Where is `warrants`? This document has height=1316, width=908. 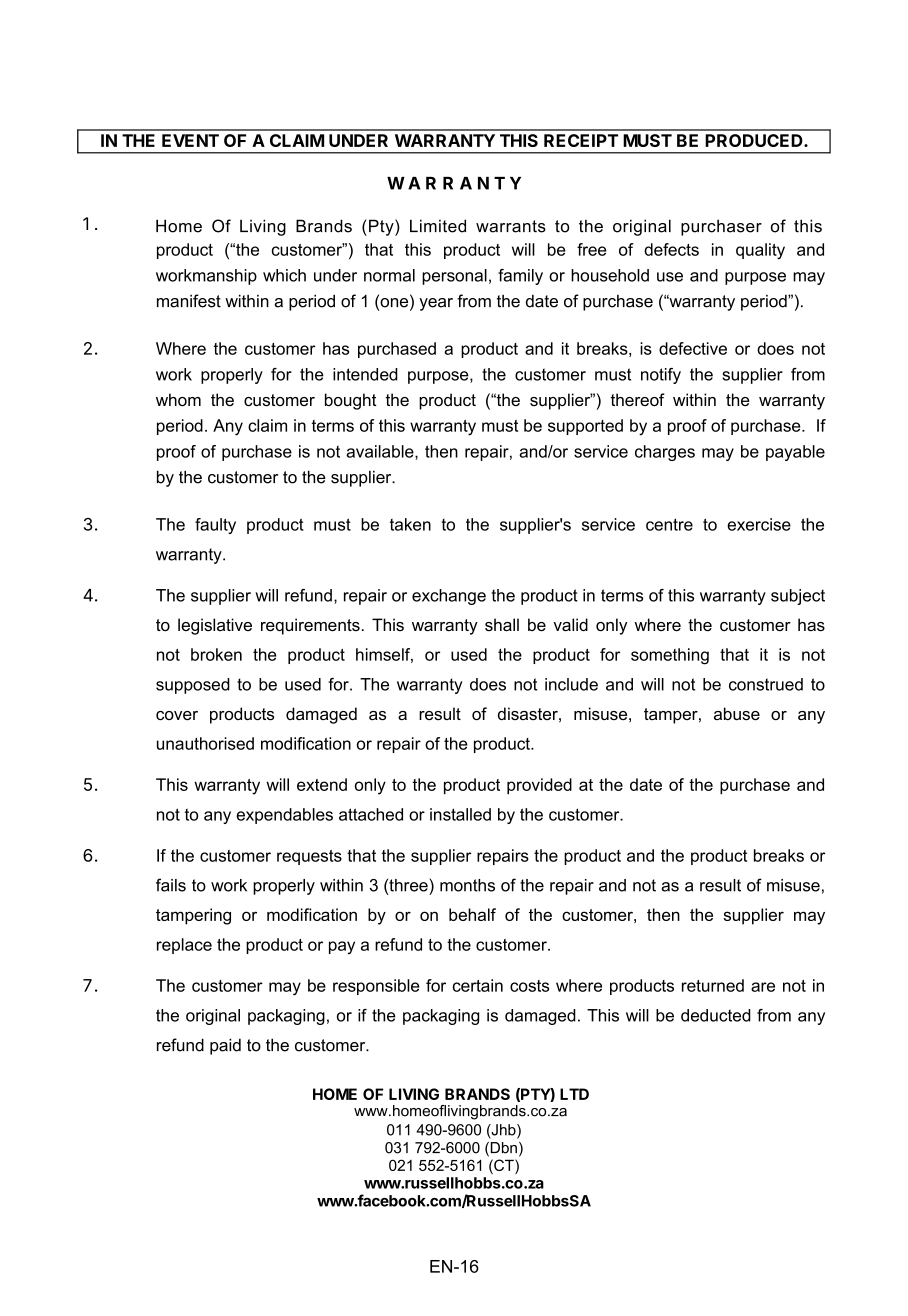 warrants is located at coordinates (511, 226).
